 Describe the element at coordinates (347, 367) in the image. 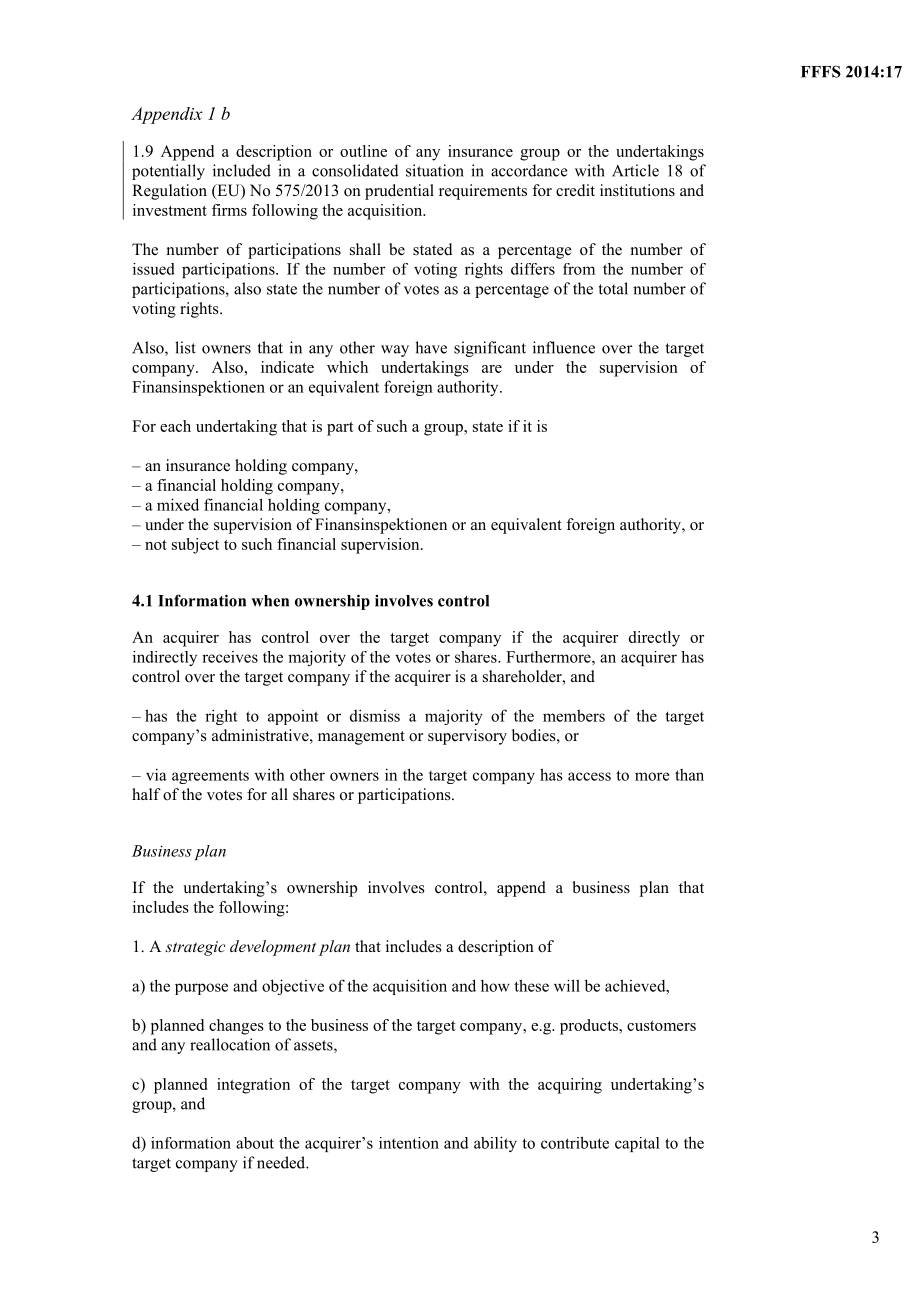

I see `which` at that location.
